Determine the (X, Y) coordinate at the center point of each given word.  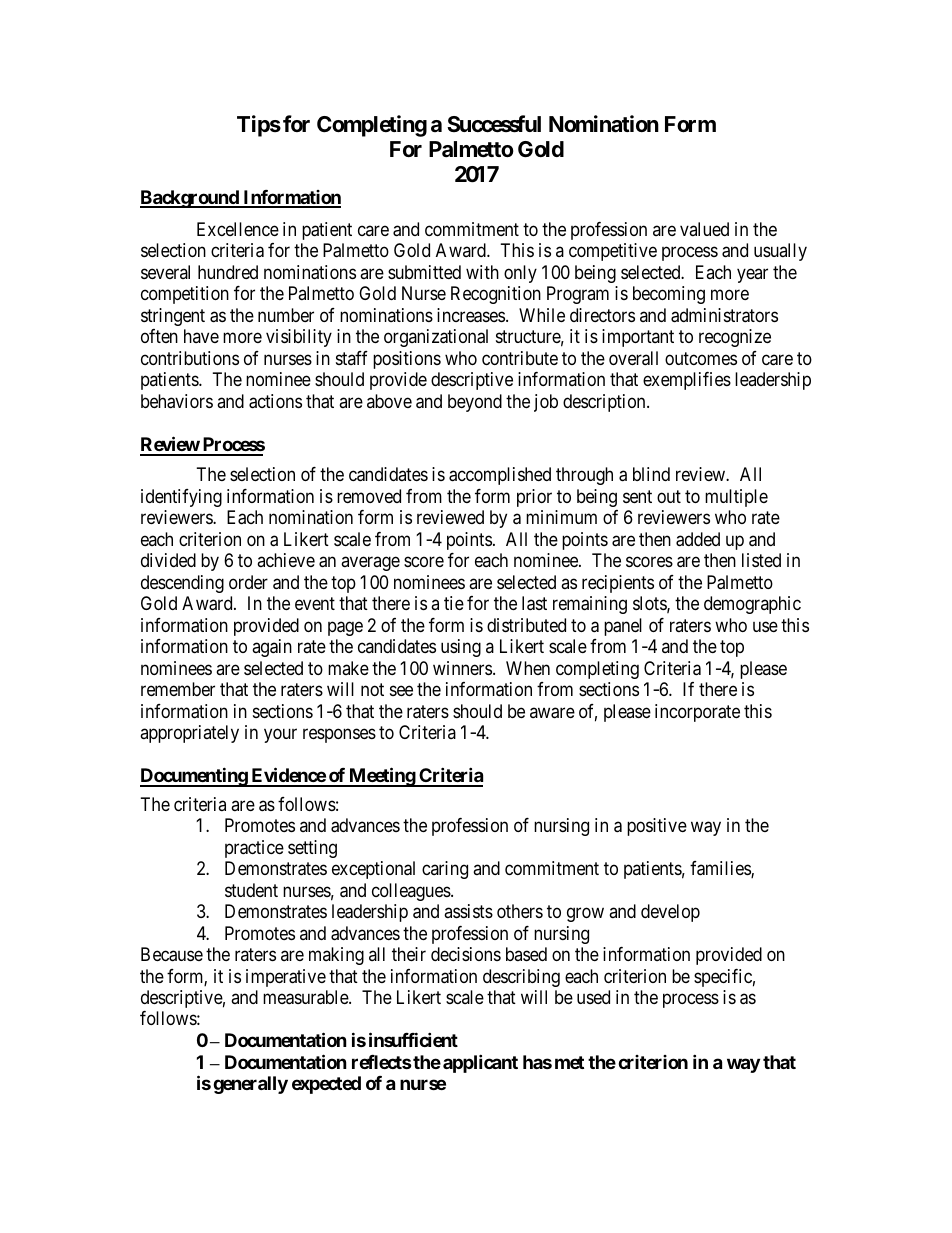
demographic (752, 605)
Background (190, 199)
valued (704, 229)
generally (250, 1085)
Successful (494, 124)
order (248, 582)
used (593, 997)
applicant (480, 1063)
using (461, 648)
